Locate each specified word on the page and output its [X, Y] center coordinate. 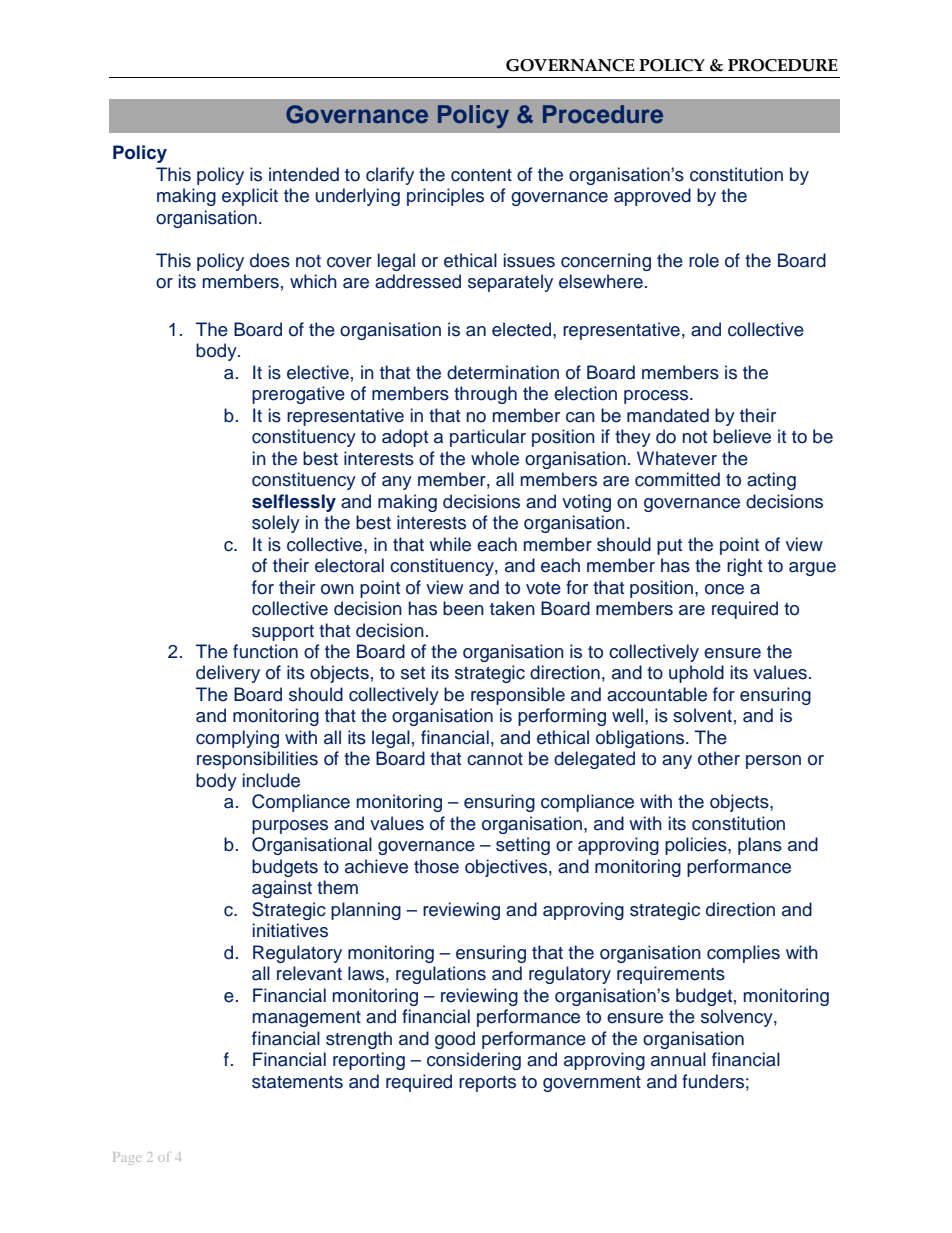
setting [523, 846]
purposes [290, 827]
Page [127, 1158]
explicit [250, 197]
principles [445, 197]
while [450, 544]
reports [487, 1084]
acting [771, 481]
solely [276, 524]
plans [760, 846]
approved [652, 197]
